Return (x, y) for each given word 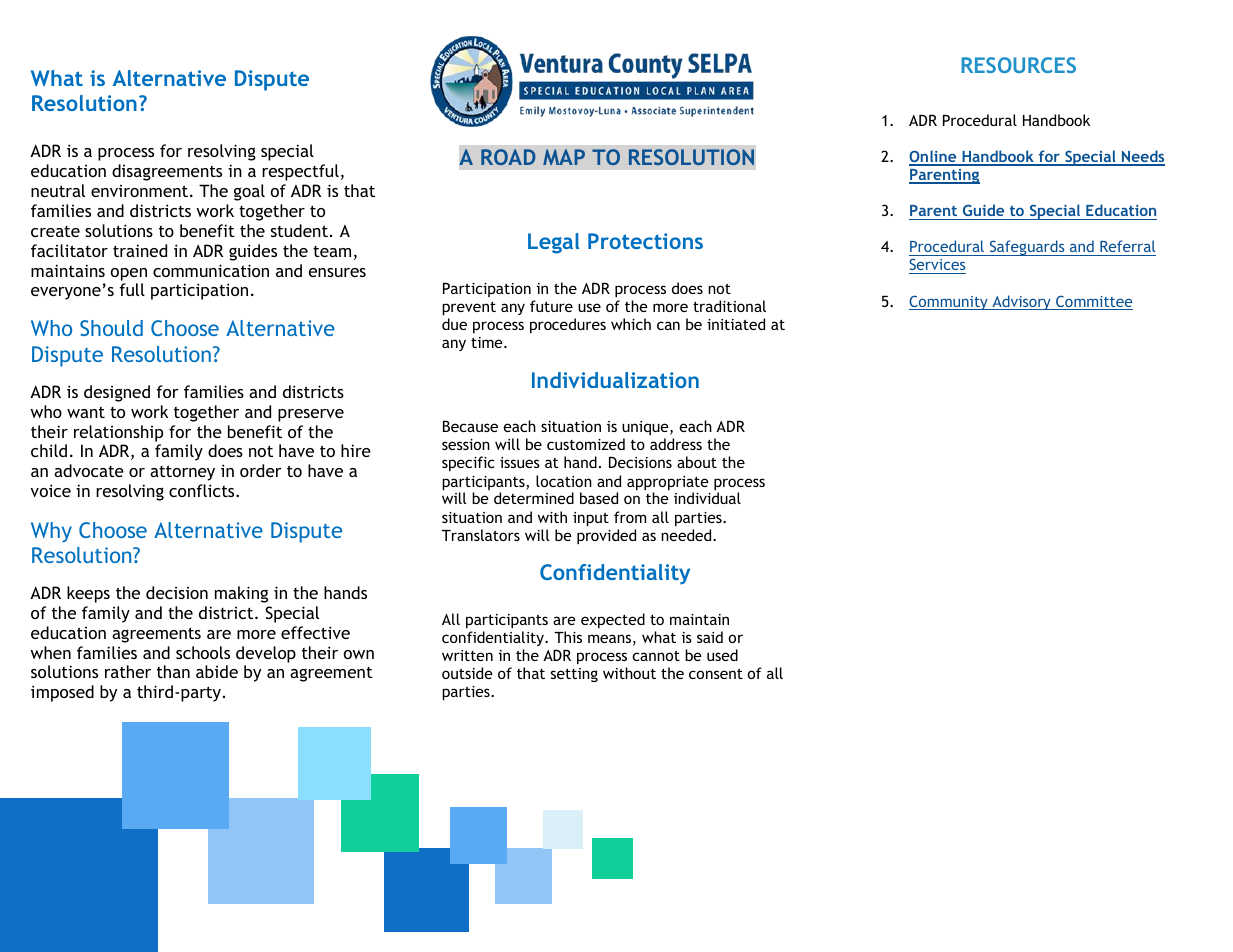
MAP (564, 157)
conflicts (203, 490)
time (488, 342)
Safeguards (1027, 248)
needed (687, 535)
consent (716, 674)
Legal (553, 243)
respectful (300, 172)
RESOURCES (1018, 65)
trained (140, 250)
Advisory (1021, 302)
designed (117, 393)
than (173, 671)
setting (574, 675)
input (591, 519)
